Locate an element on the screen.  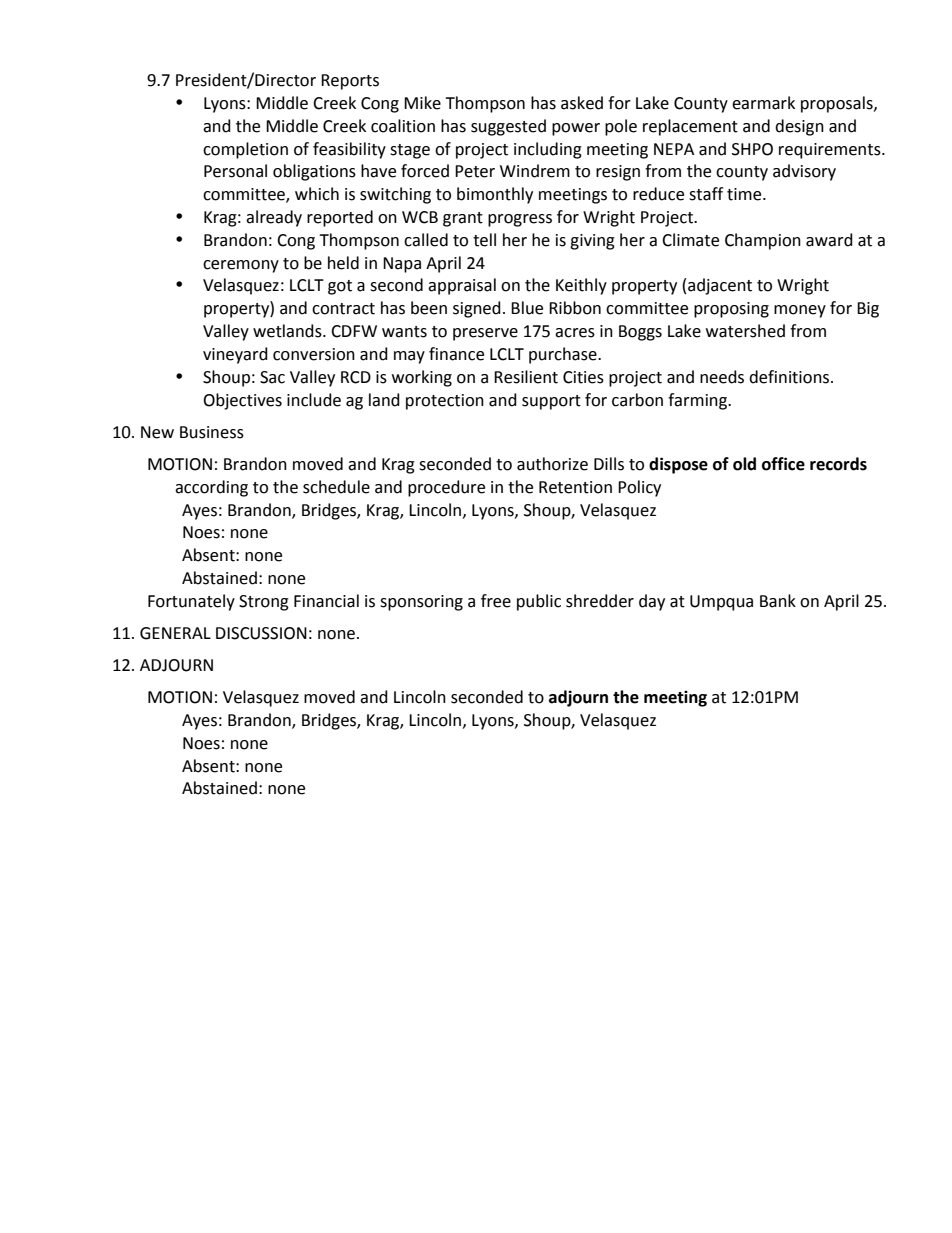
asked is located at coordinates (582, 103).
